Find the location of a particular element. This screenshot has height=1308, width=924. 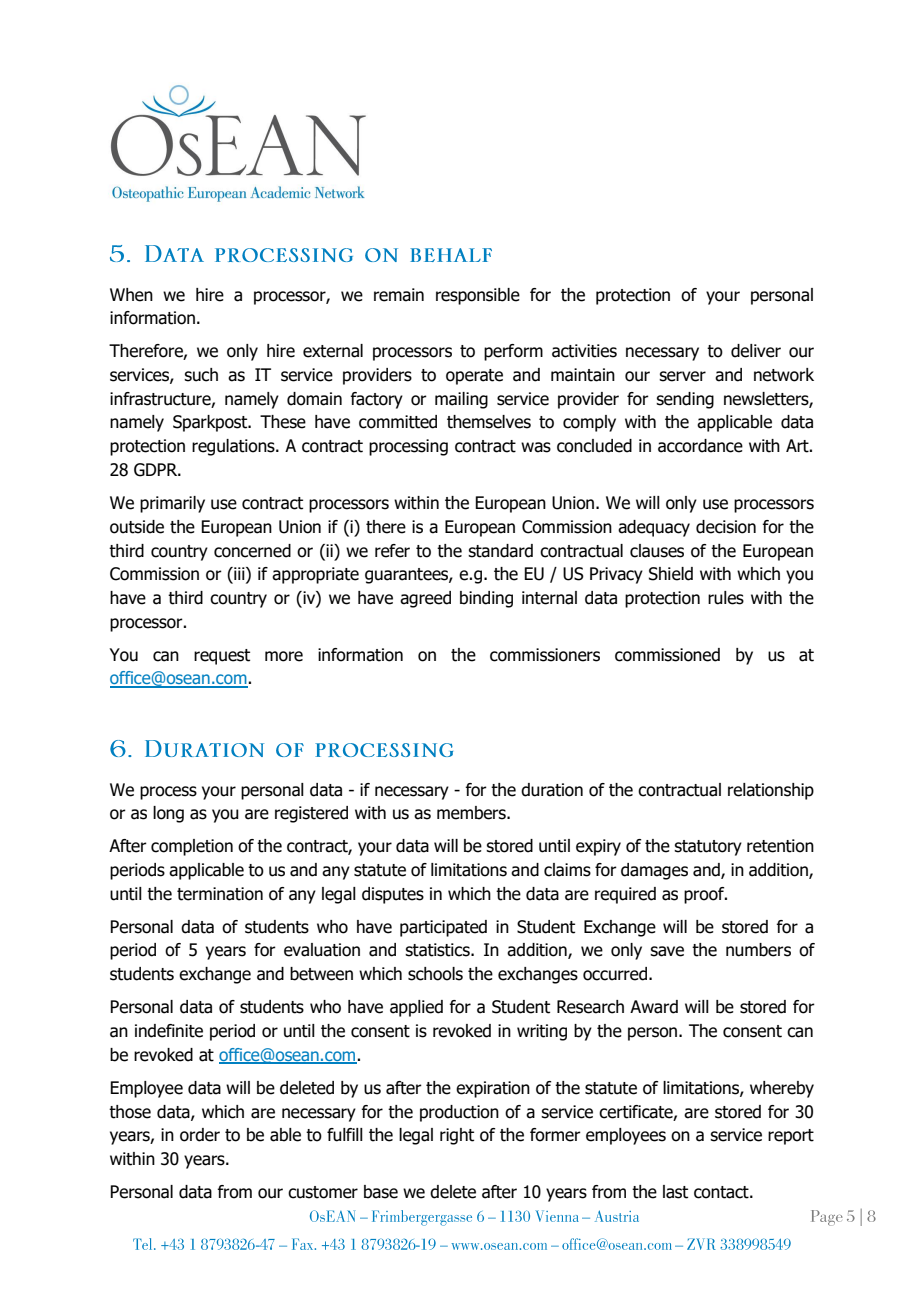

deliver is located at coordinates (756, 351).
